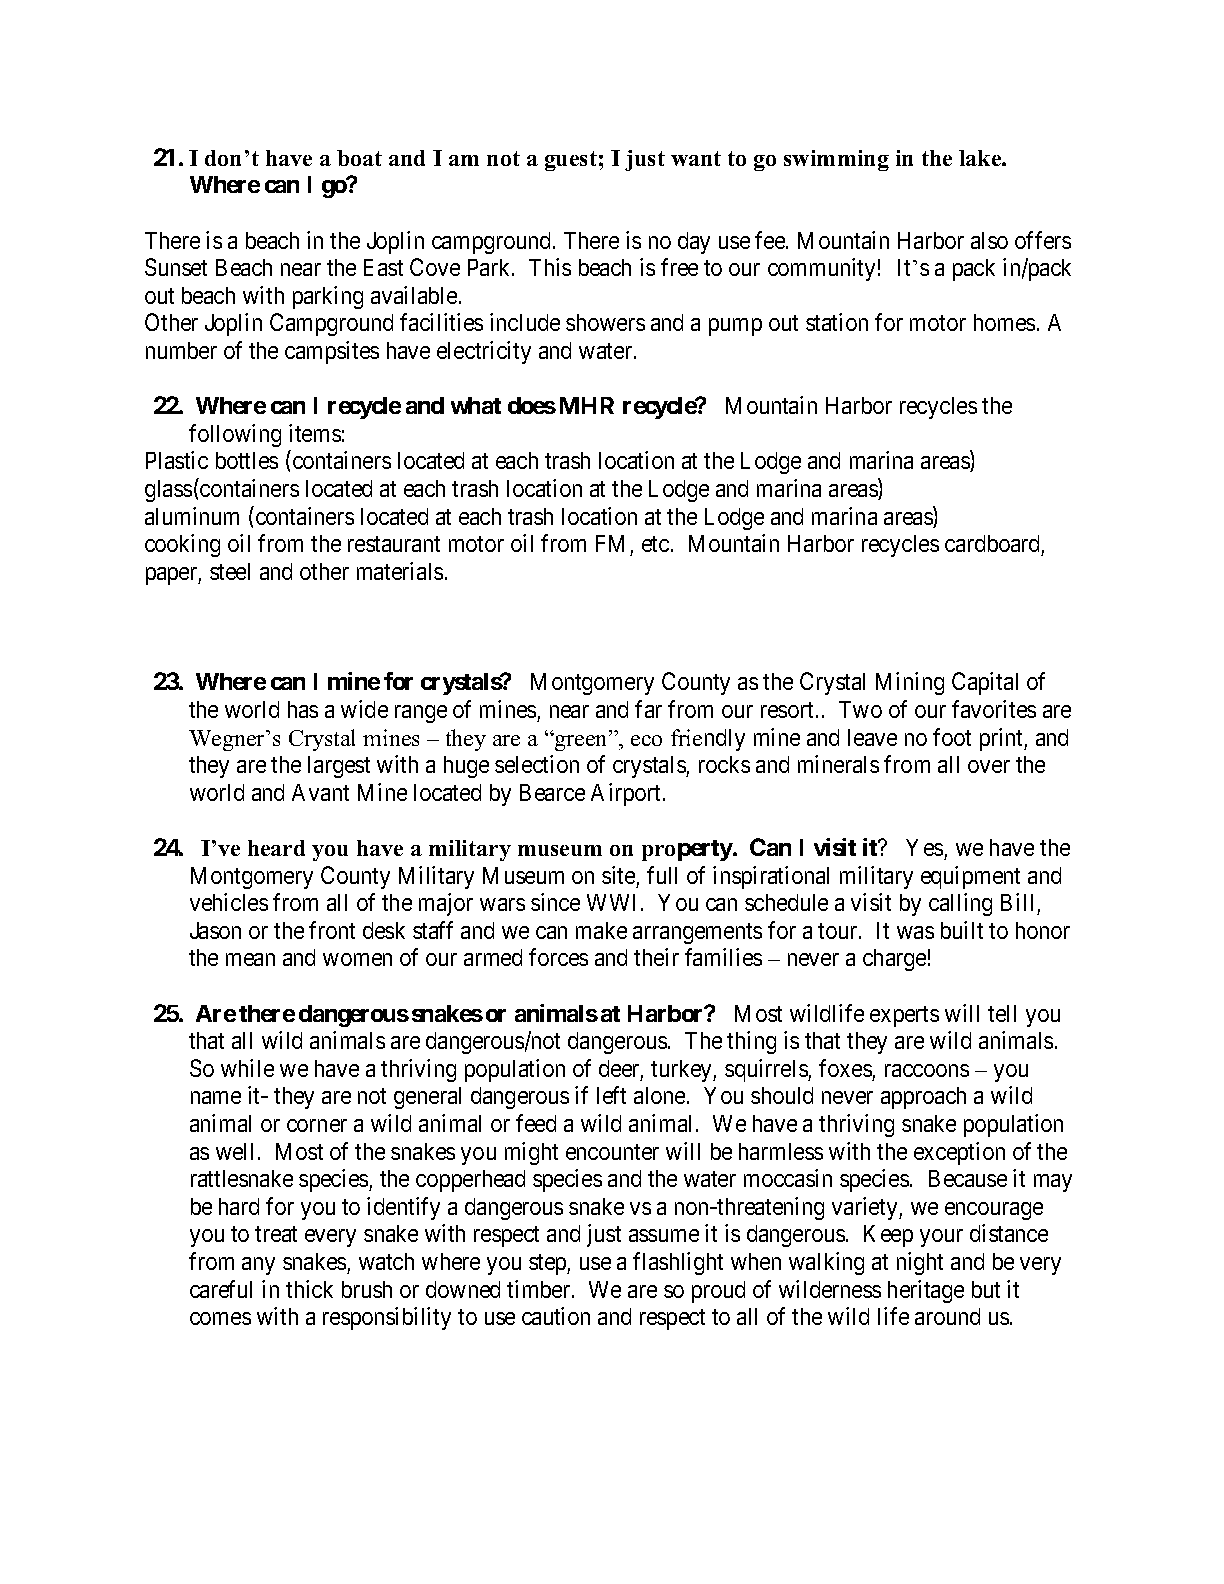 Image resolution: width=1224 pixels, height=1584 pixels. What do you see at coordinates (303, 709) in the screenshot?
I see `has` at bounding box center [303, 709].
